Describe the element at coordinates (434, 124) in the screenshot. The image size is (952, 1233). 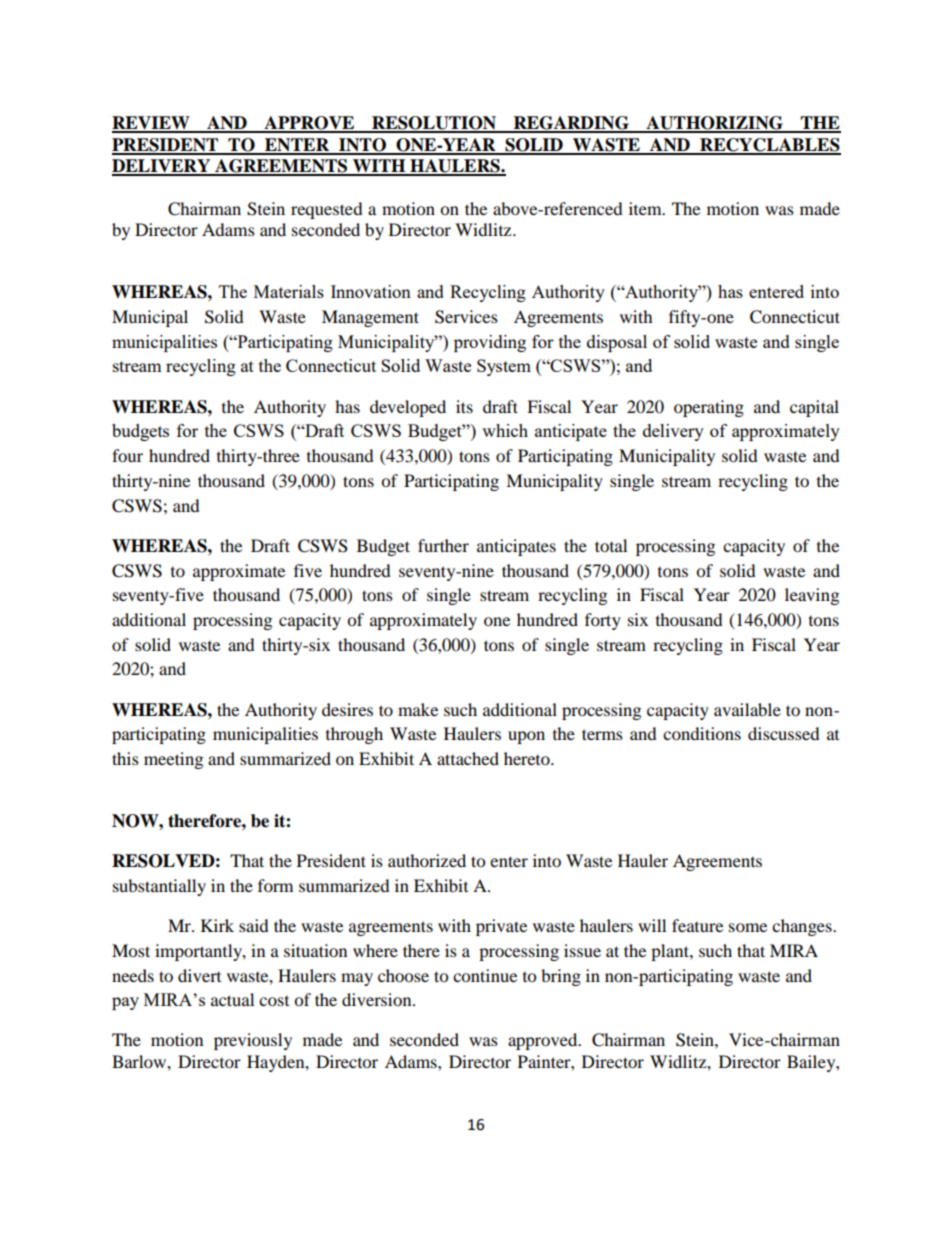
I see `RESOLUTION` at that location.
